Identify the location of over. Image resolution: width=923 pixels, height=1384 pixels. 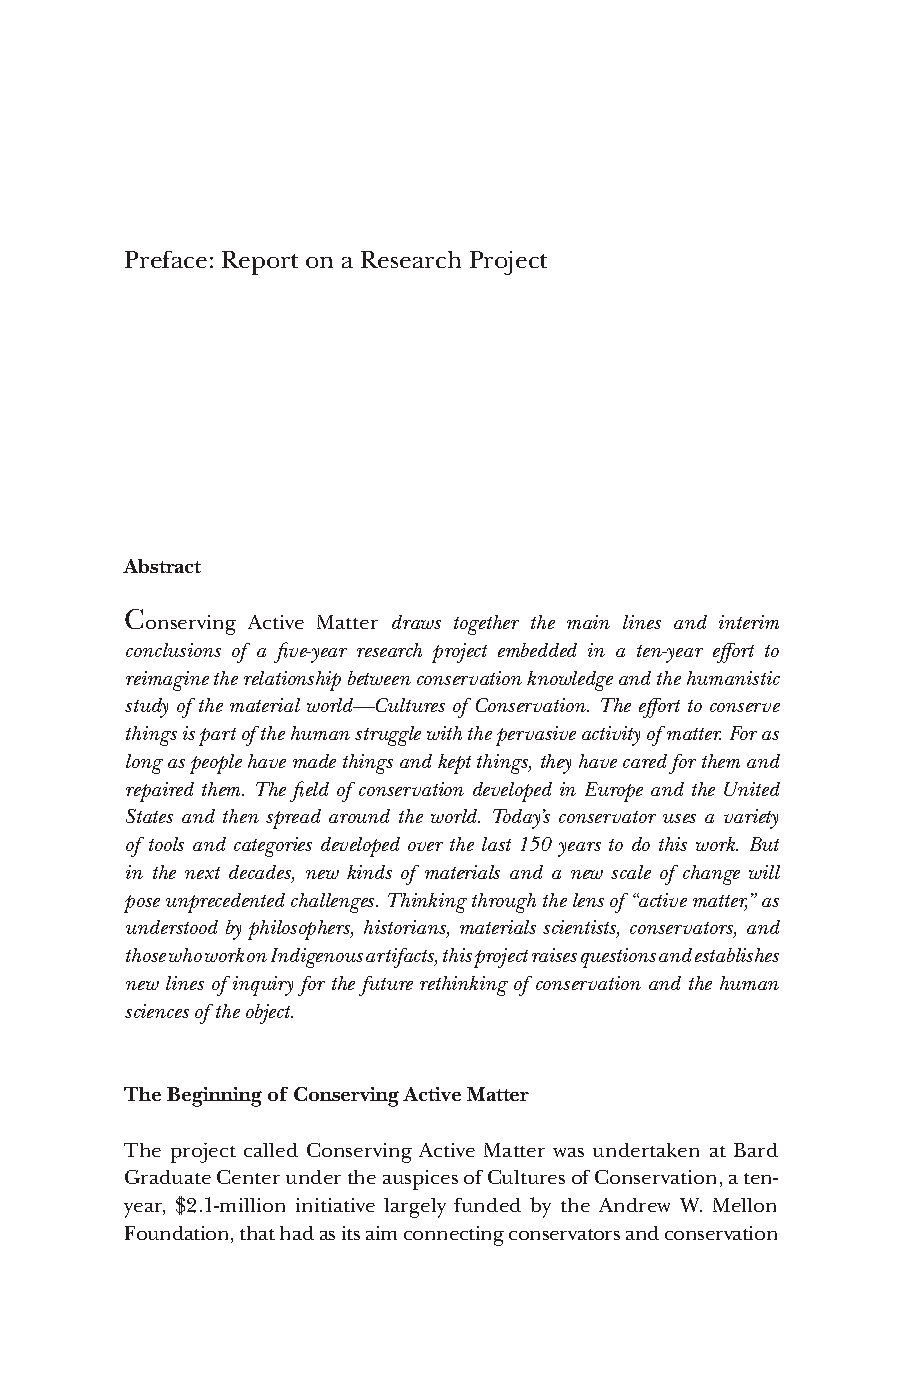
(425, 846).
